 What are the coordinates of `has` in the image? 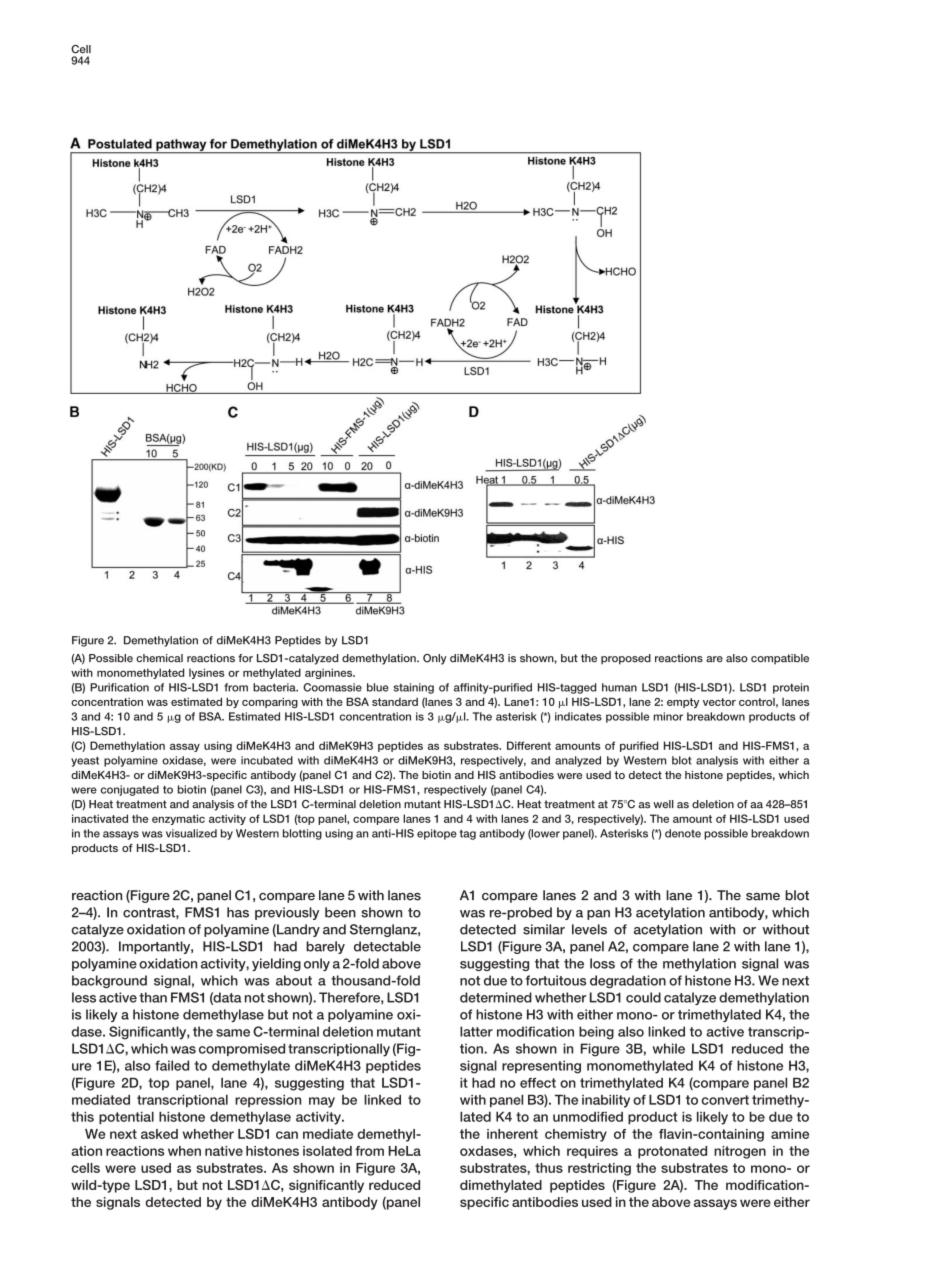 It's located at (238, 912).
